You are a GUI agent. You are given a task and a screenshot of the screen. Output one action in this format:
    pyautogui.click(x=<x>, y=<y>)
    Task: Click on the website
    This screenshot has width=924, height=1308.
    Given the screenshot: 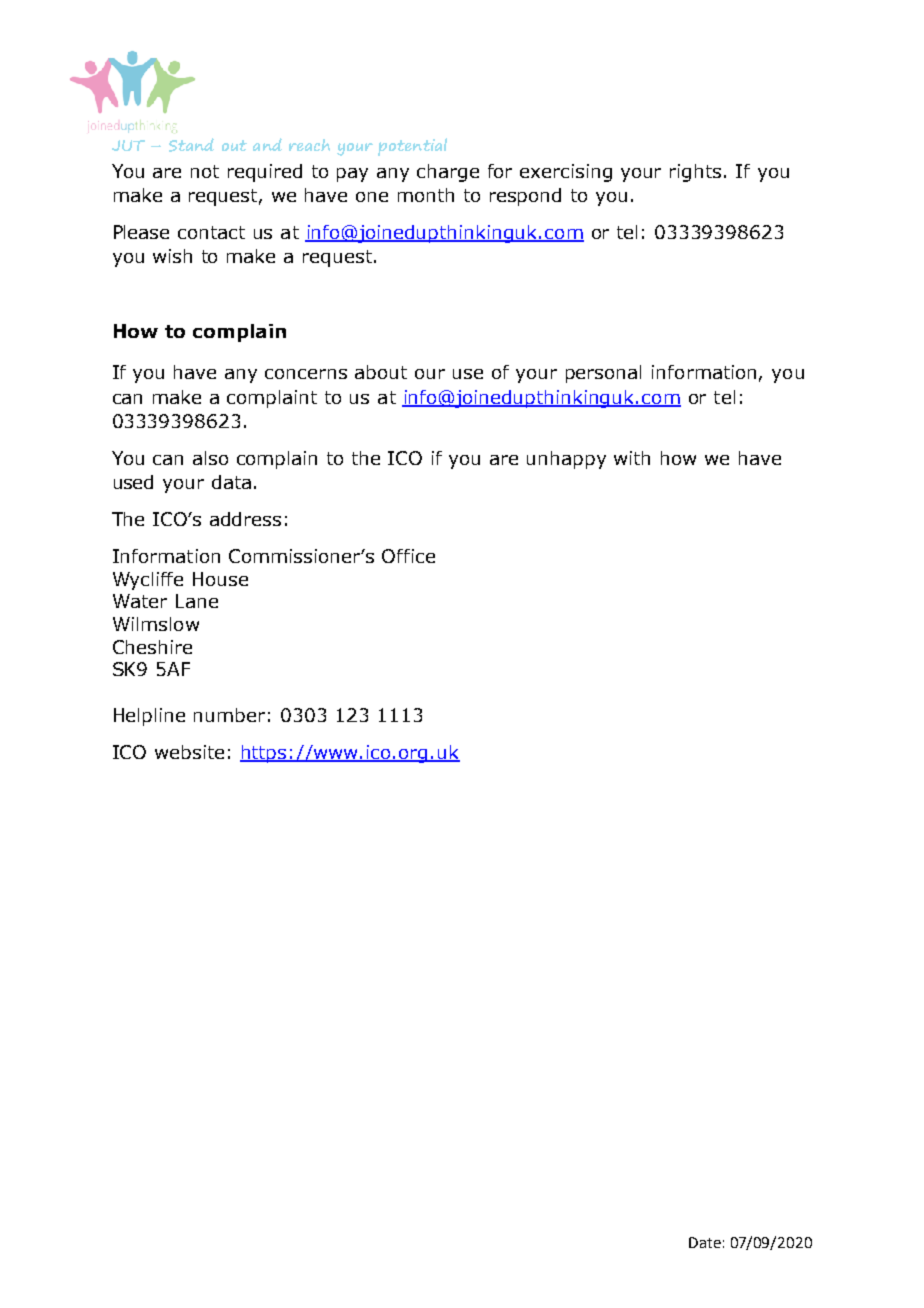 What is the action you would take?
    pyautogui.click(x=189, y=752)
